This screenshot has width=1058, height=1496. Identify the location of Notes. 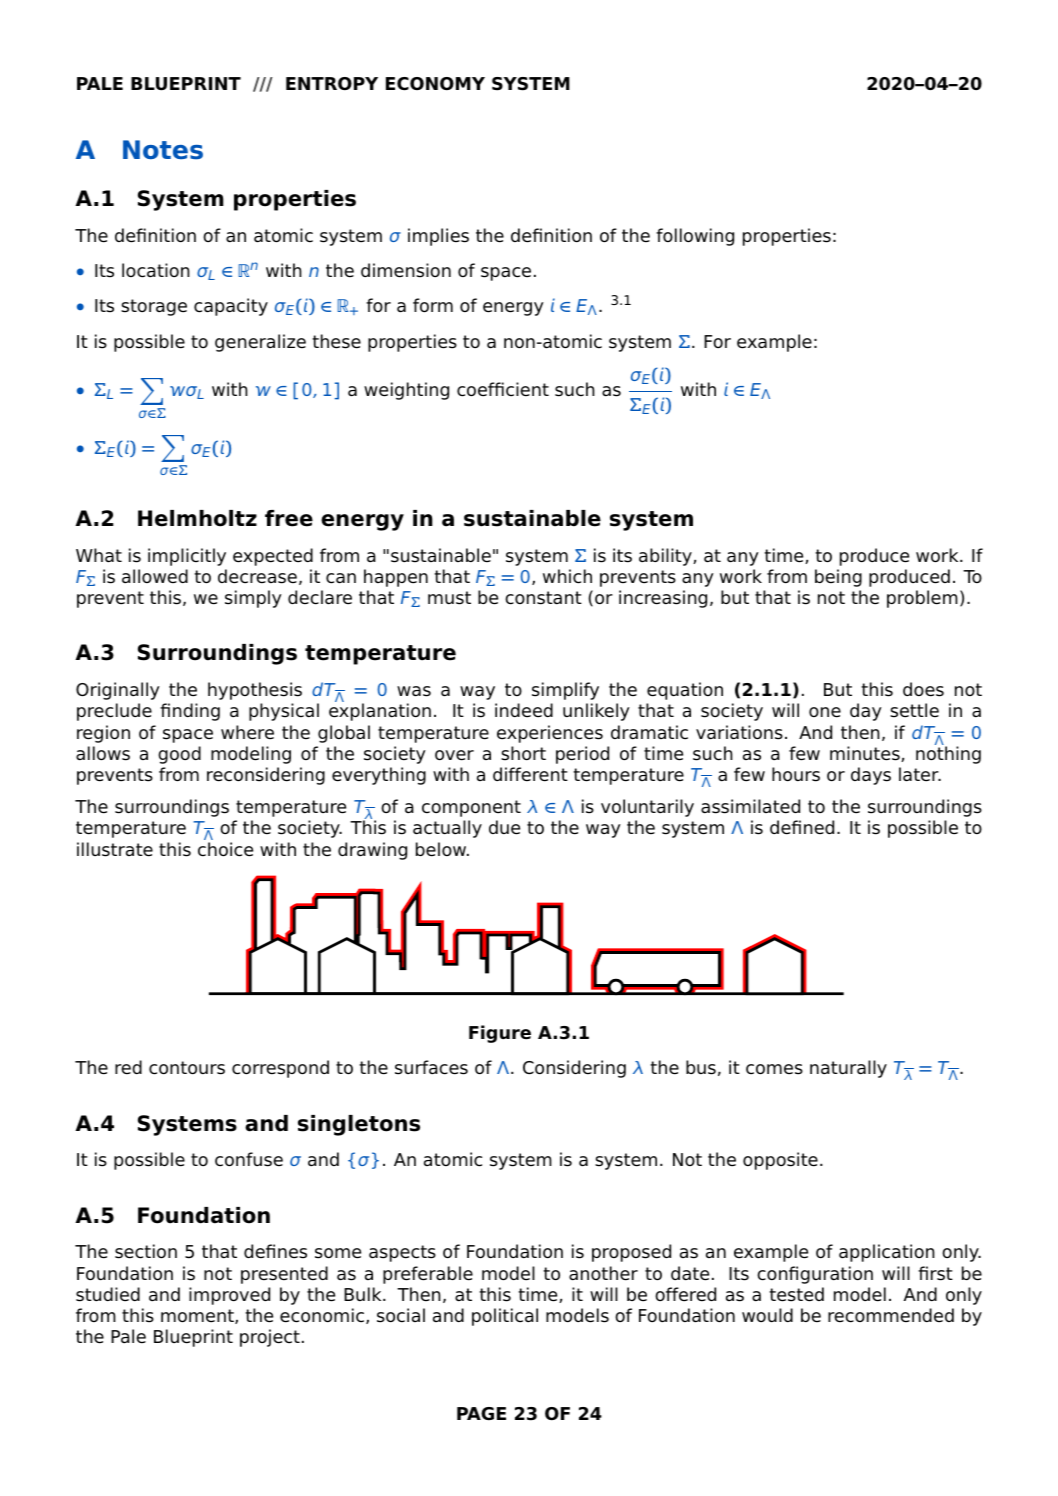
(163, 150).
